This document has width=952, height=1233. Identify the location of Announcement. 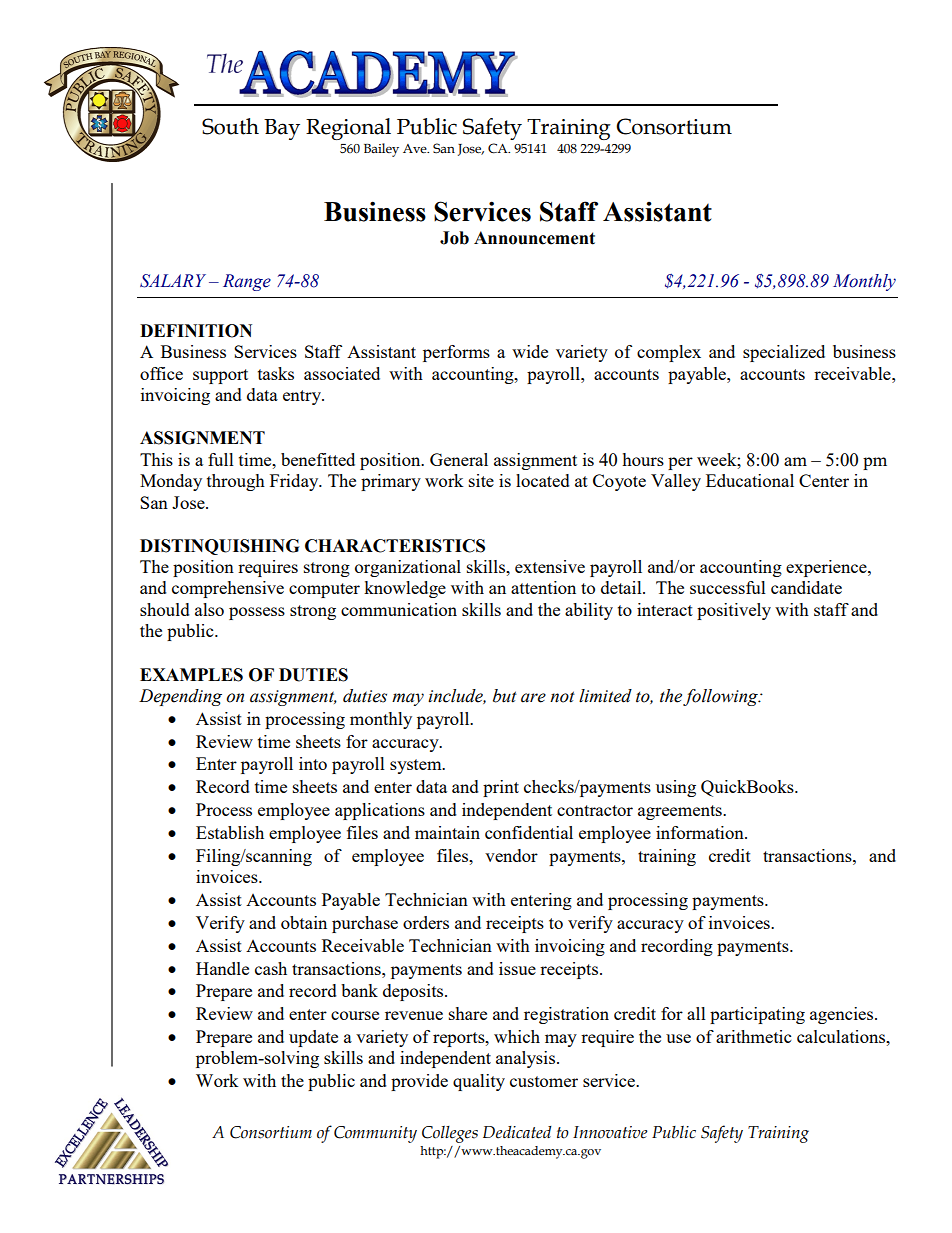
(534, 238).
